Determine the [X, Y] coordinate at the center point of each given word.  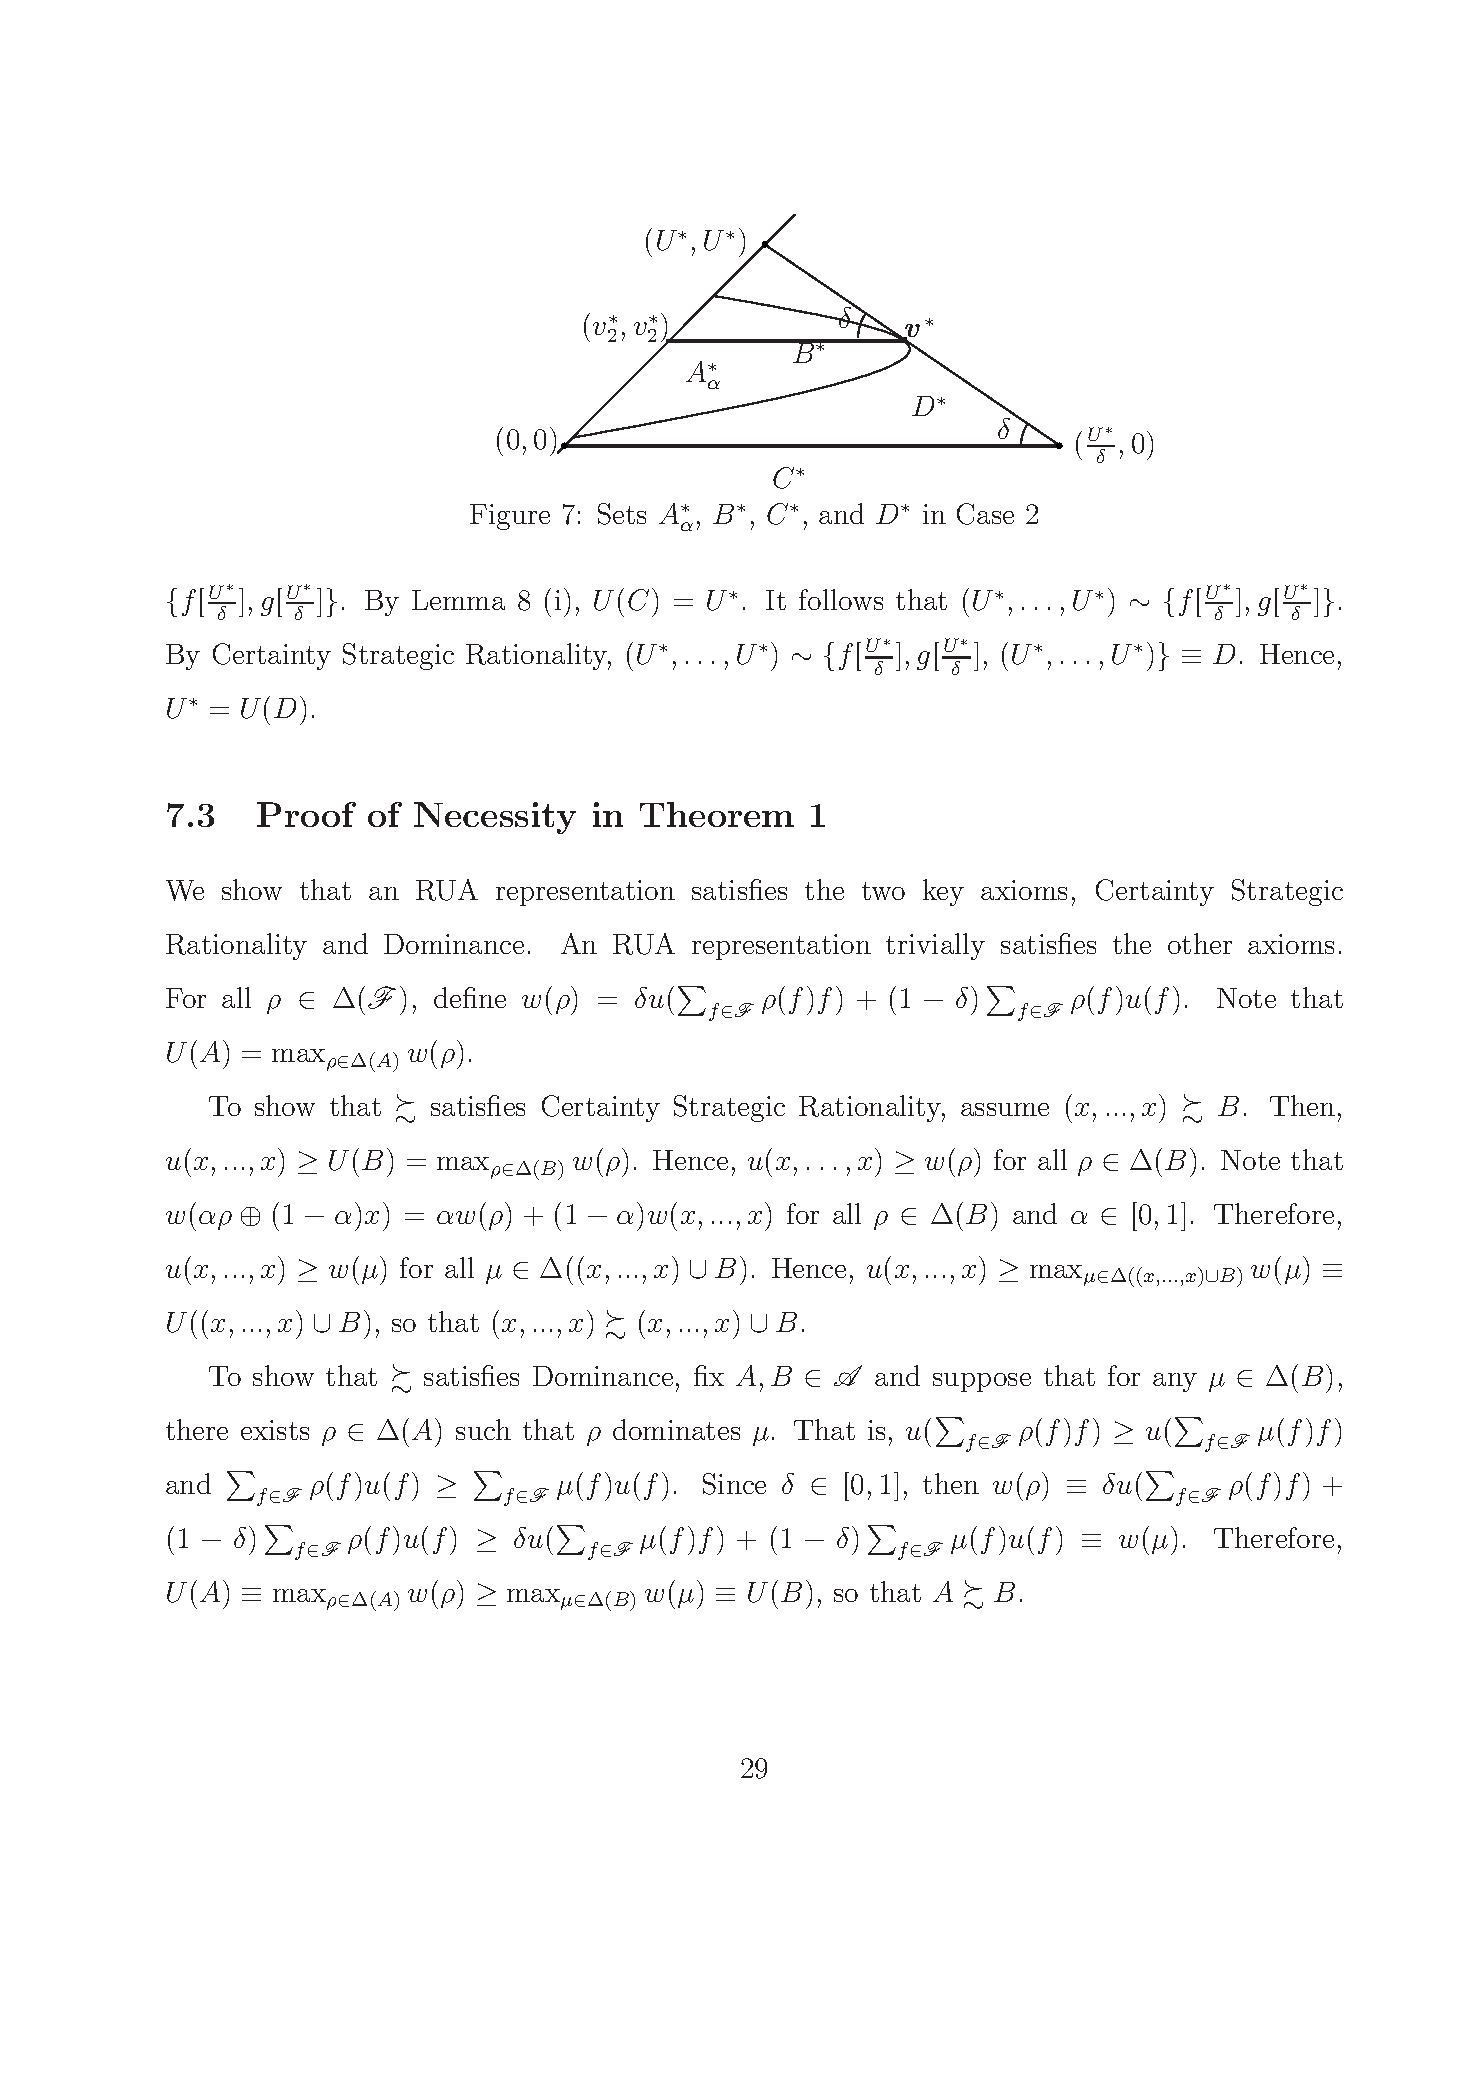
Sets [622, 514]
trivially [935, 946]
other [1200, 943]
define [470, 997]
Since [734, 1484]
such [483, 1429]
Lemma [458, 600]
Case [985, 514]
